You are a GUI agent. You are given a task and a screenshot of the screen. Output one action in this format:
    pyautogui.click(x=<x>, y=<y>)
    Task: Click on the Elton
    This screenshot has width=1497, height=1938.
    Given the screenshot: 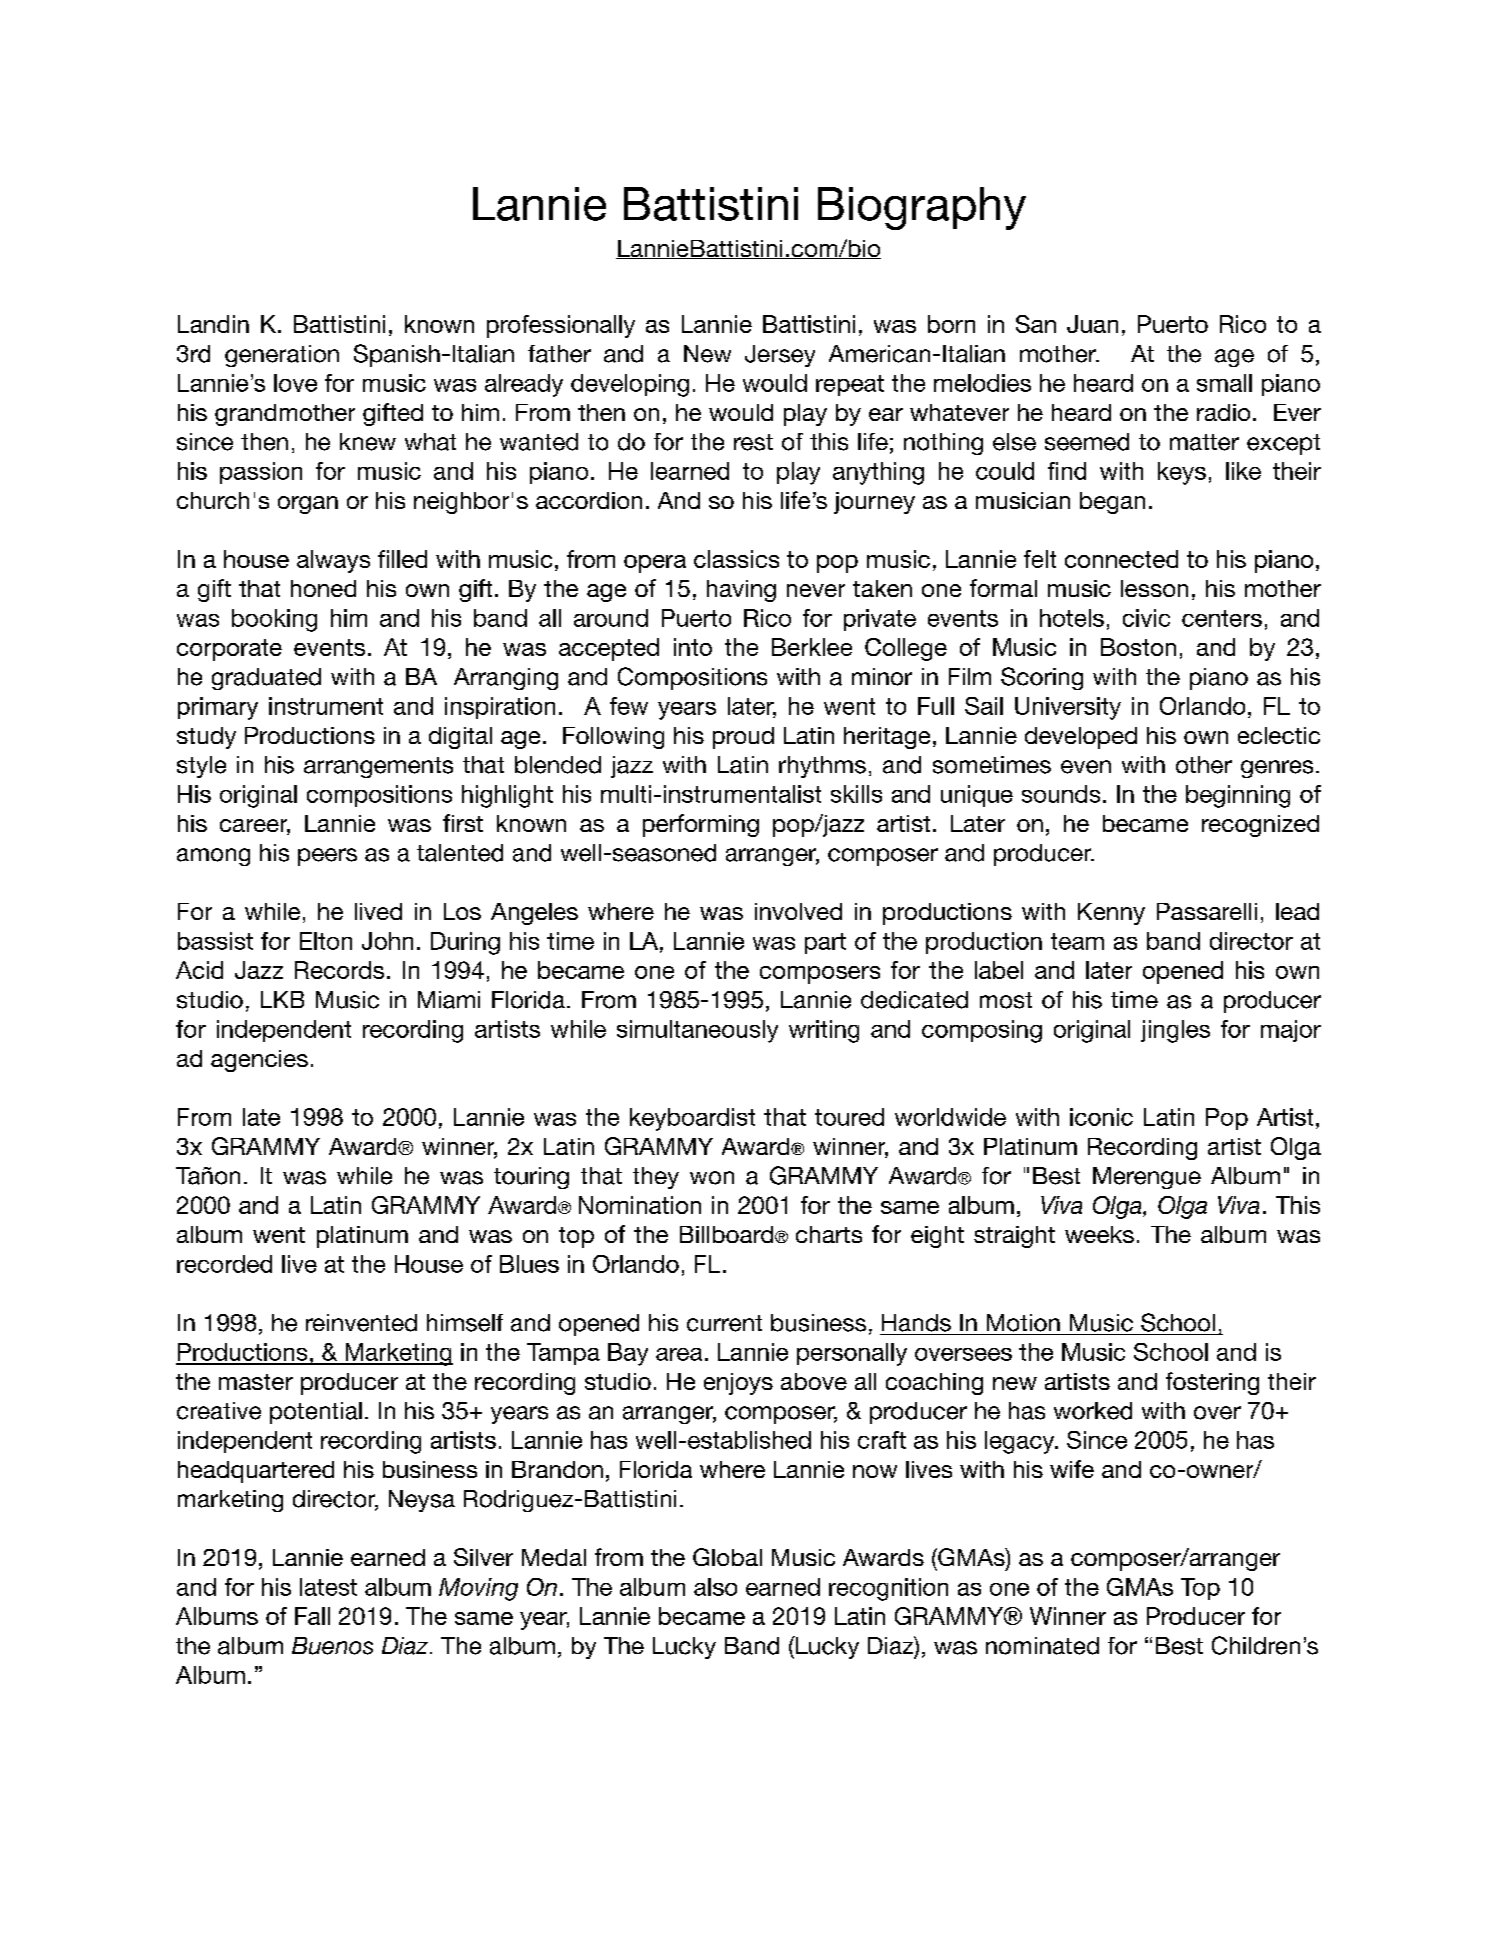 What is the action you would take?
    pyautogui.click(x=326, y=941)
